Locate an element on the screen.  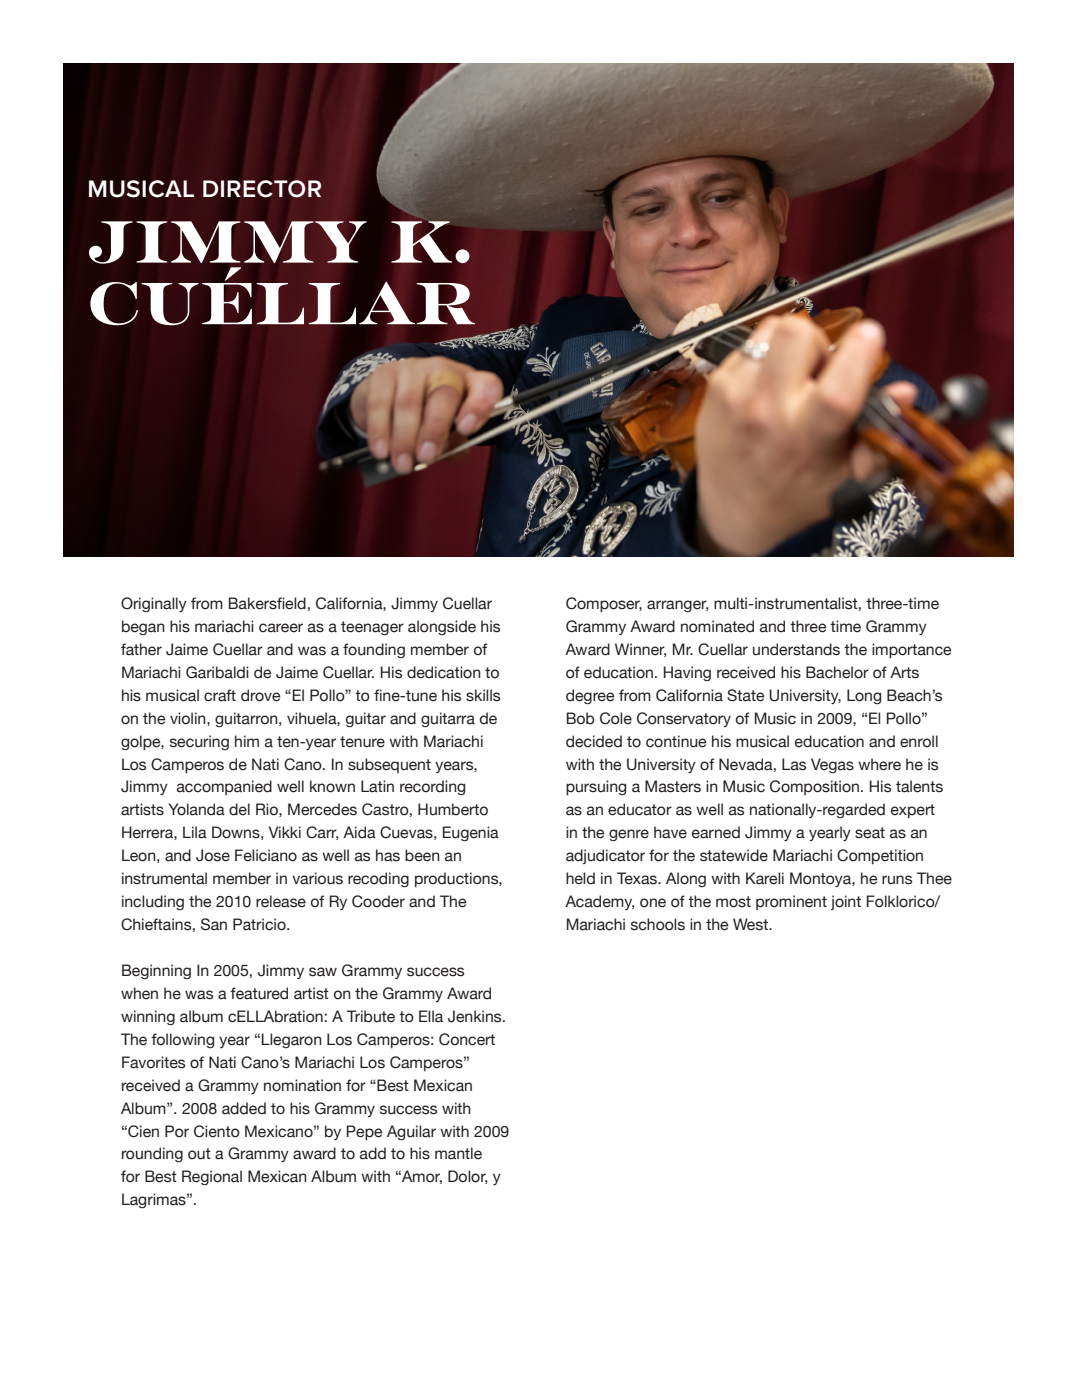
seat is located at coordinates (870, 833).
